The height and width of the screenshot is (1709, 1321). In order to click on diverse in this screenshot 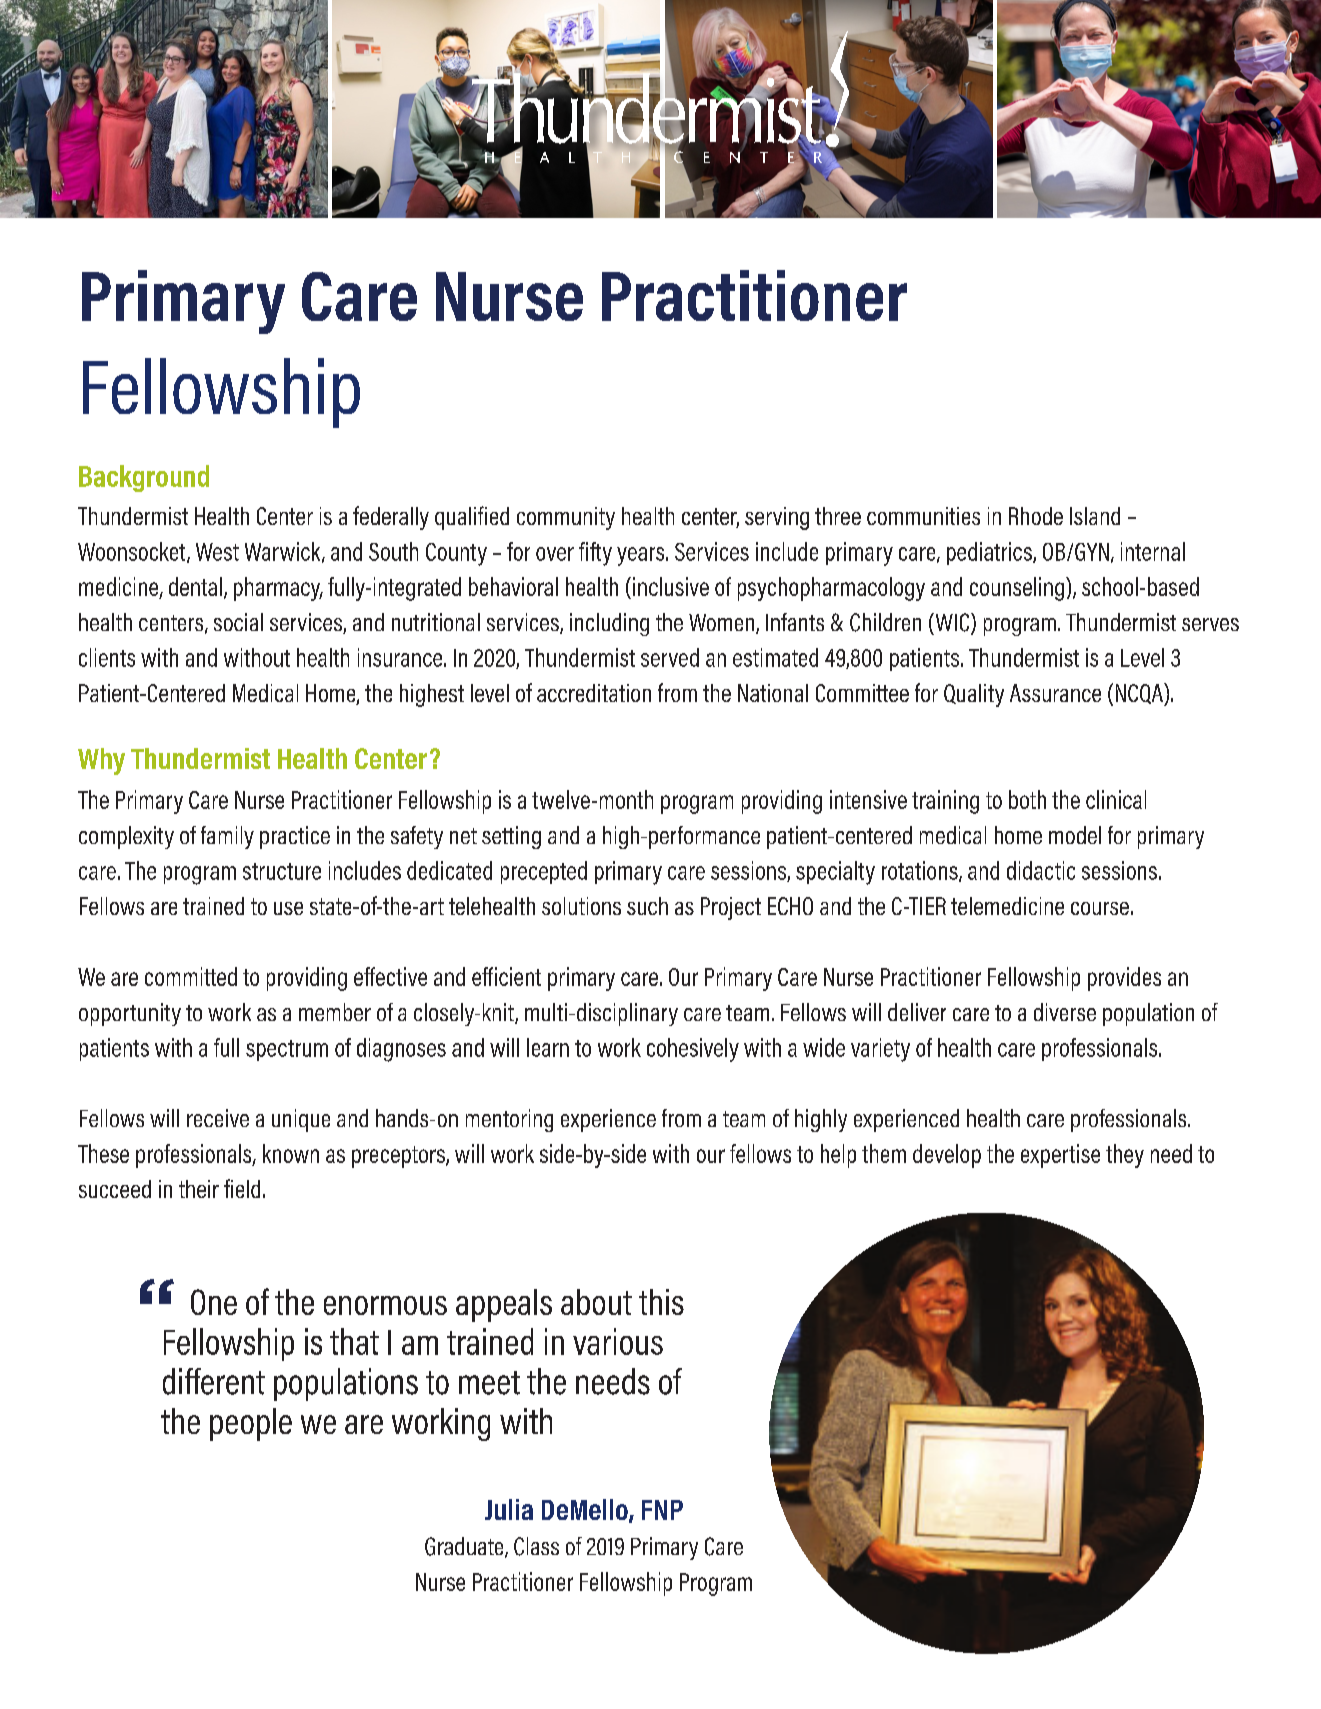, I will do `click(1065, 1012)`.
